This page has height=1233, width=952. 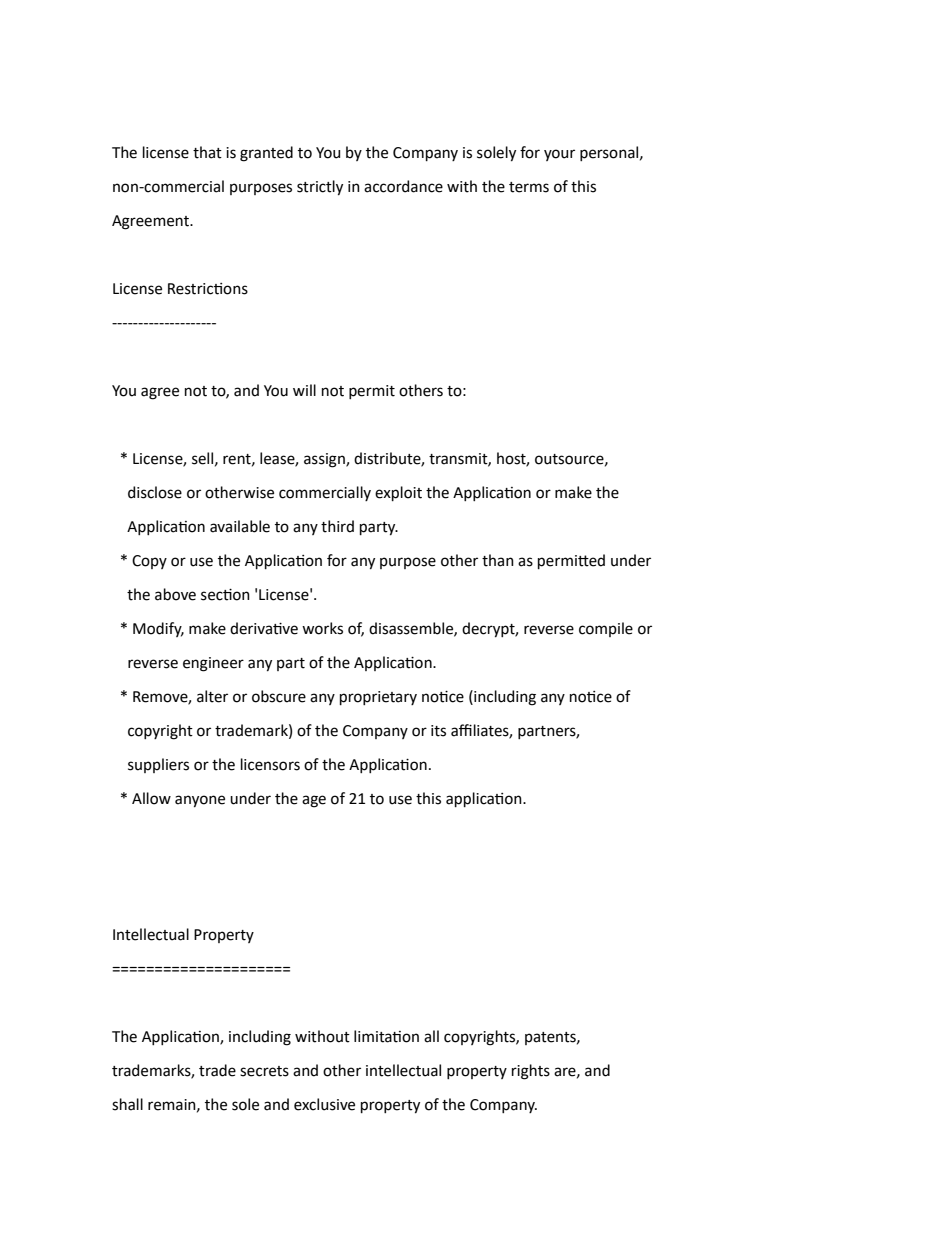 I want to click on works, so click(x=322, y=628).
